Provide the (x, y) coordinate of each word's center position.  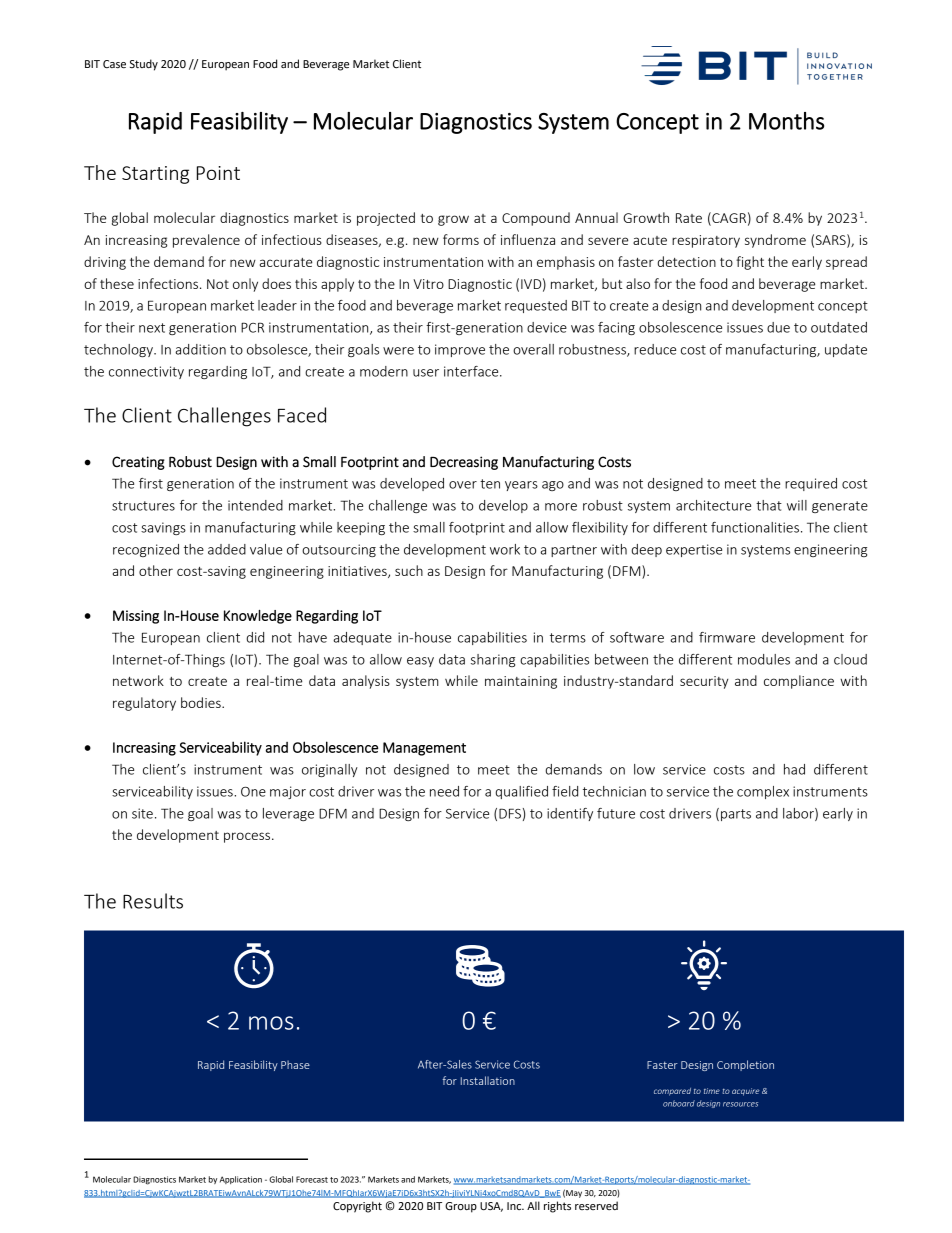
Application (241, 1180)
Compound (536, 219)
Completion (745, 1065)
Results (153, 901)
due (778, 327)
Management (424, 749)
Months (786, 121)
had (794, 769)
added (227, 549)
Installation (488, 1080)
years (521, 486)
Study (144, 65)
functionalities (755, 527)
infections (169, 283)
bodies (202, 702)
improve (460, 350)
